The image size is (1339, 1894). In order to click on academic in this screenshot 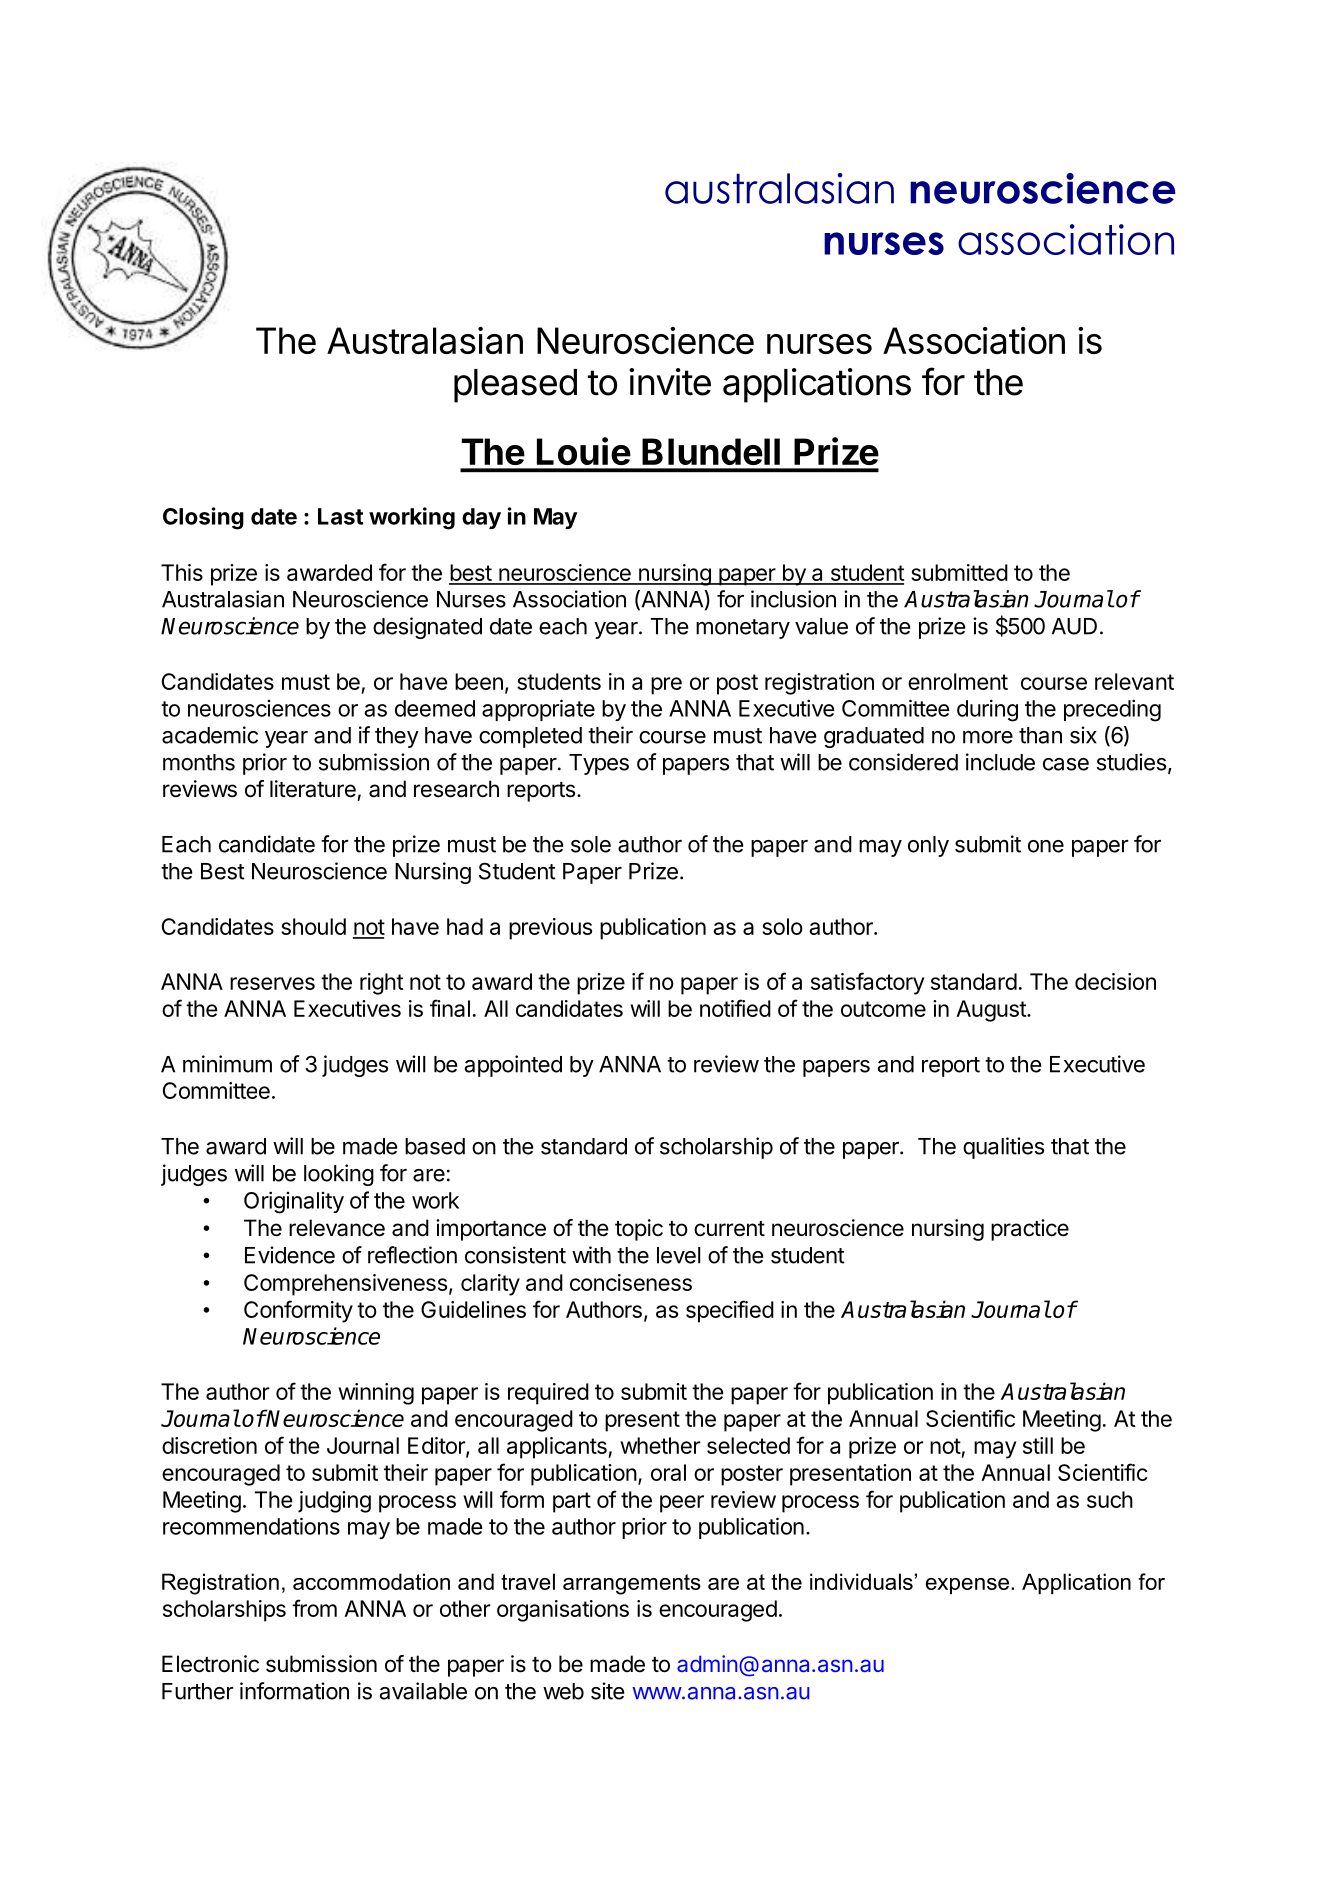, I will do `click(210, 735)`.
